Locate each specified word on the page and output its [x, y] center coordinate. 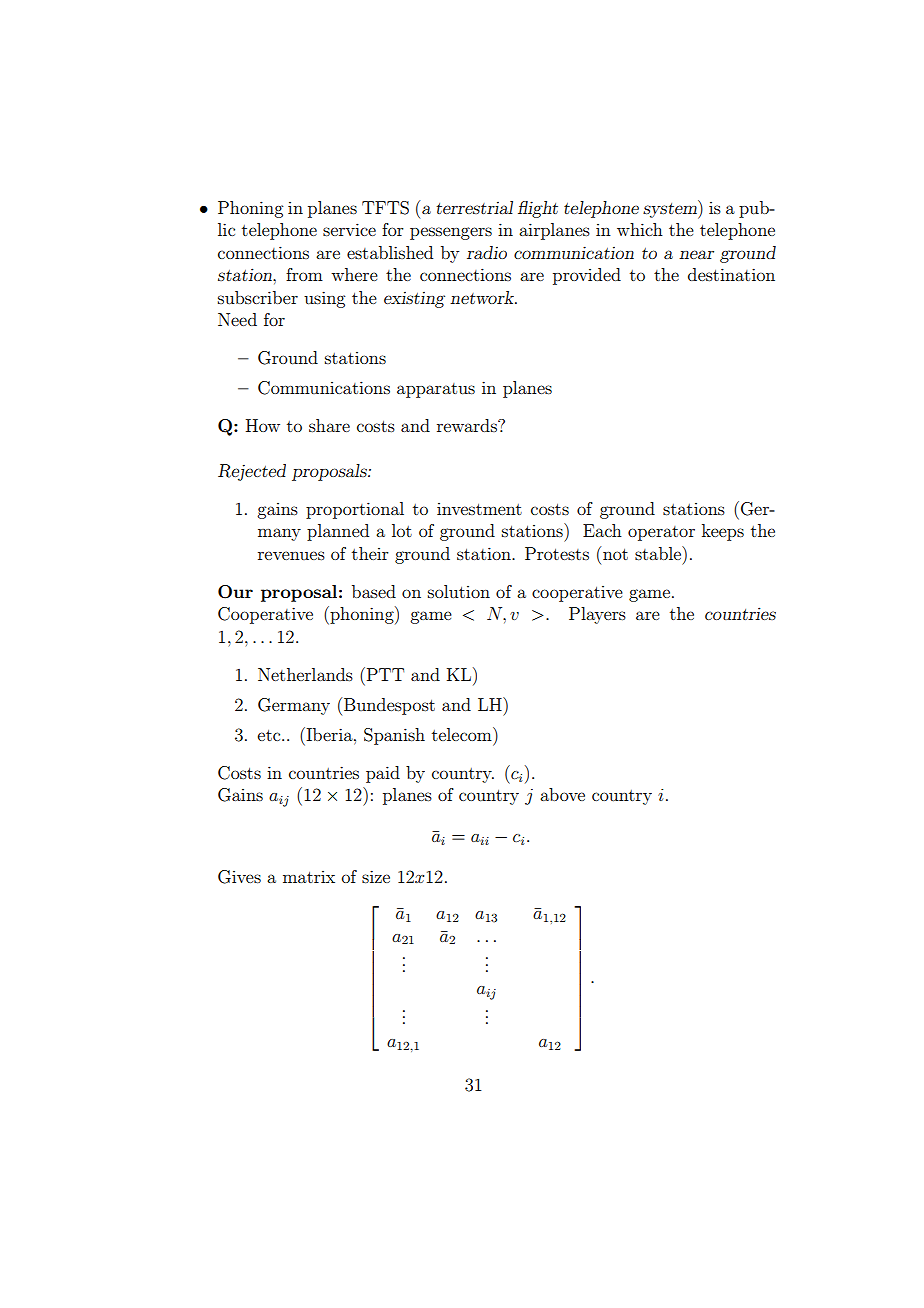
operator [661, 533]
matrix [309, 877]
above [562, 794]
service [349, 229]
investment [479, 509]
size [376, 876]
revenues [291, 555]
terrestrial [474, 207]
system [671, 209]
